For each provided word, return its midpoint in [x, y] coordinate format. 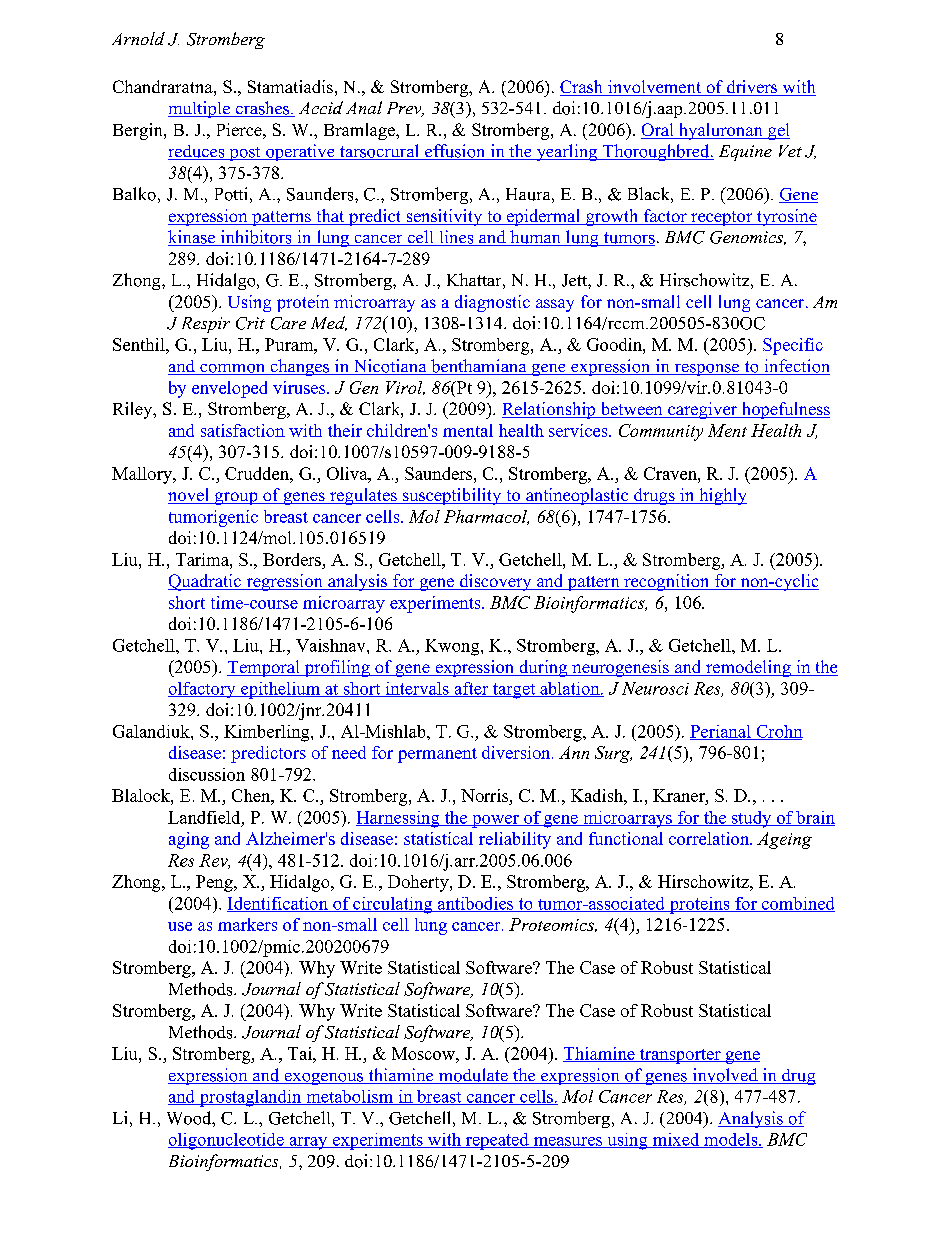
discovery [495, 582]
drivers [752, 88]
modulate [473, 1076]
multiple [200, 109]
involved [725, 1076]
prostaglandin [250, 1098]
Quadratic [205, 582]
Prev [405, 109]
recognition [667, 582]
